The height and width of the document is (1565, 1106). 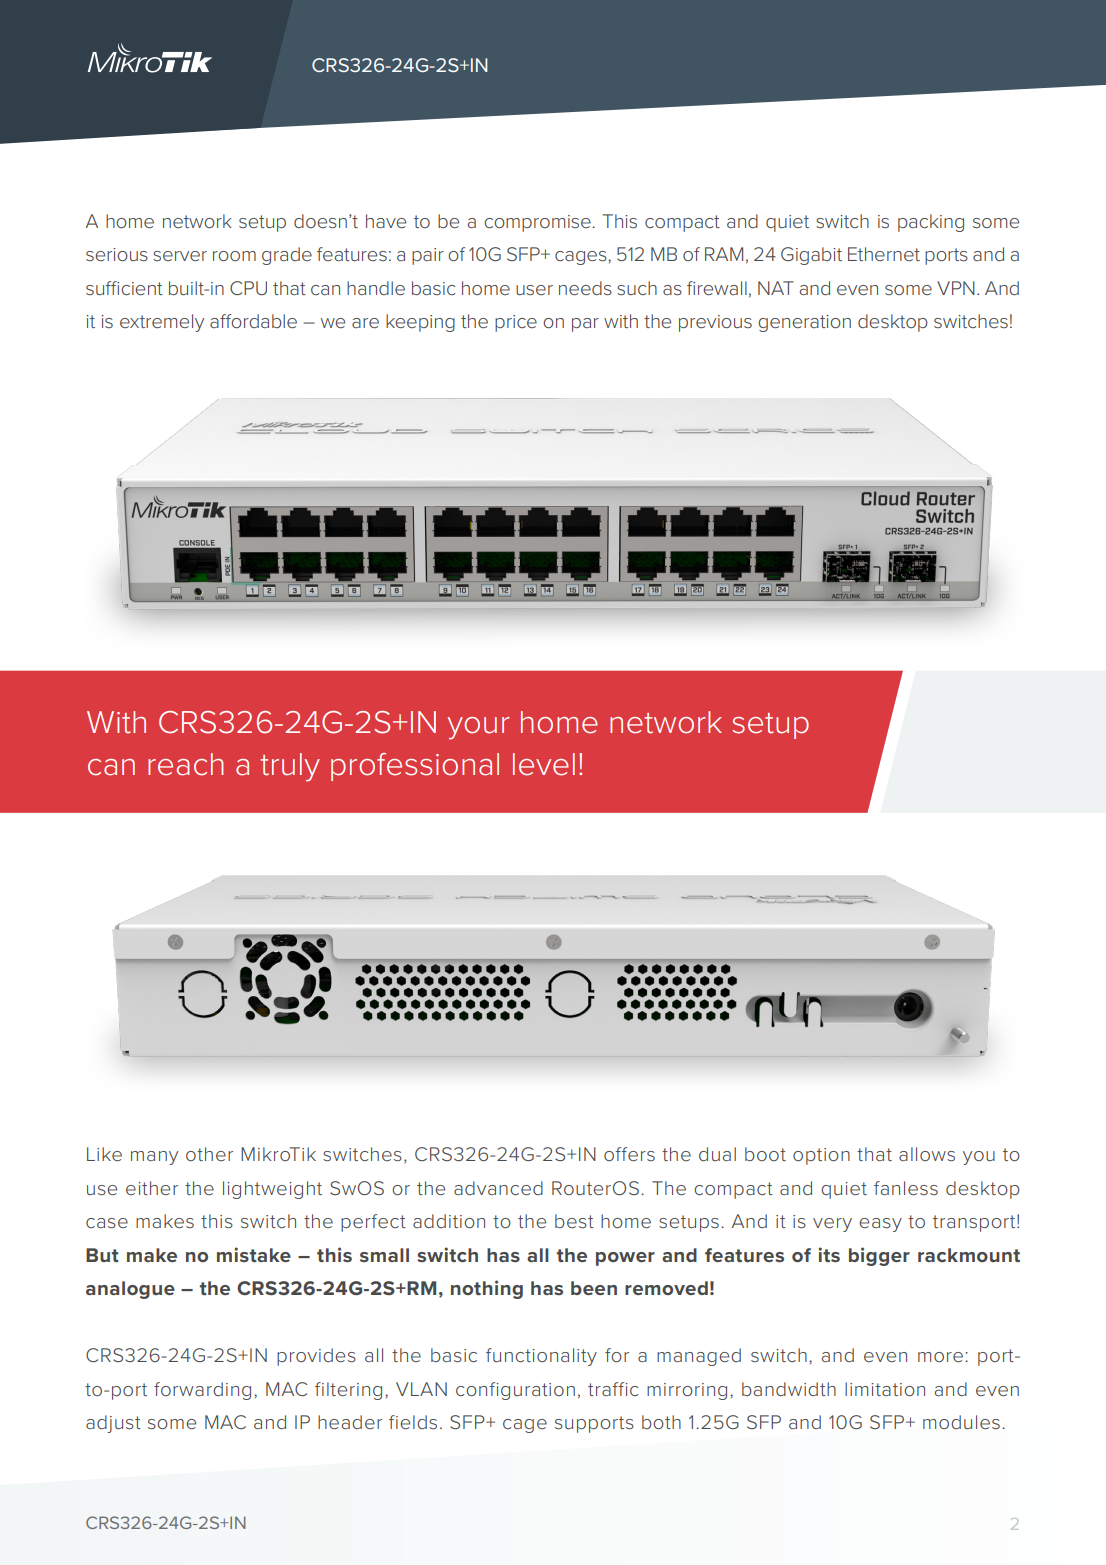 What do you see at coordinates (209, 1154) in the document?
I see `other` at bounding box center [209, 1154].
